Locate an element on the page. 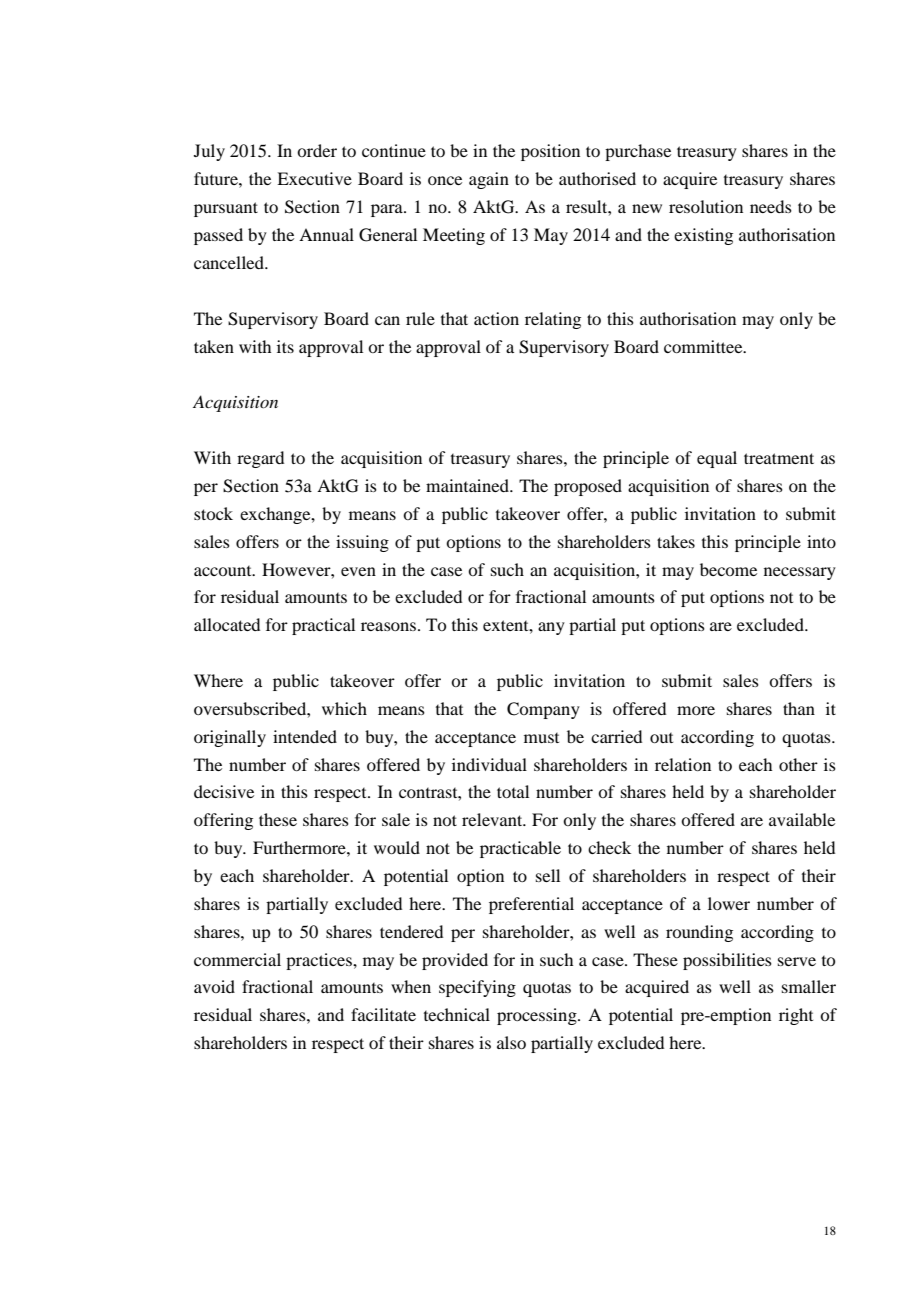  become is located at coordinates (728, 569).
